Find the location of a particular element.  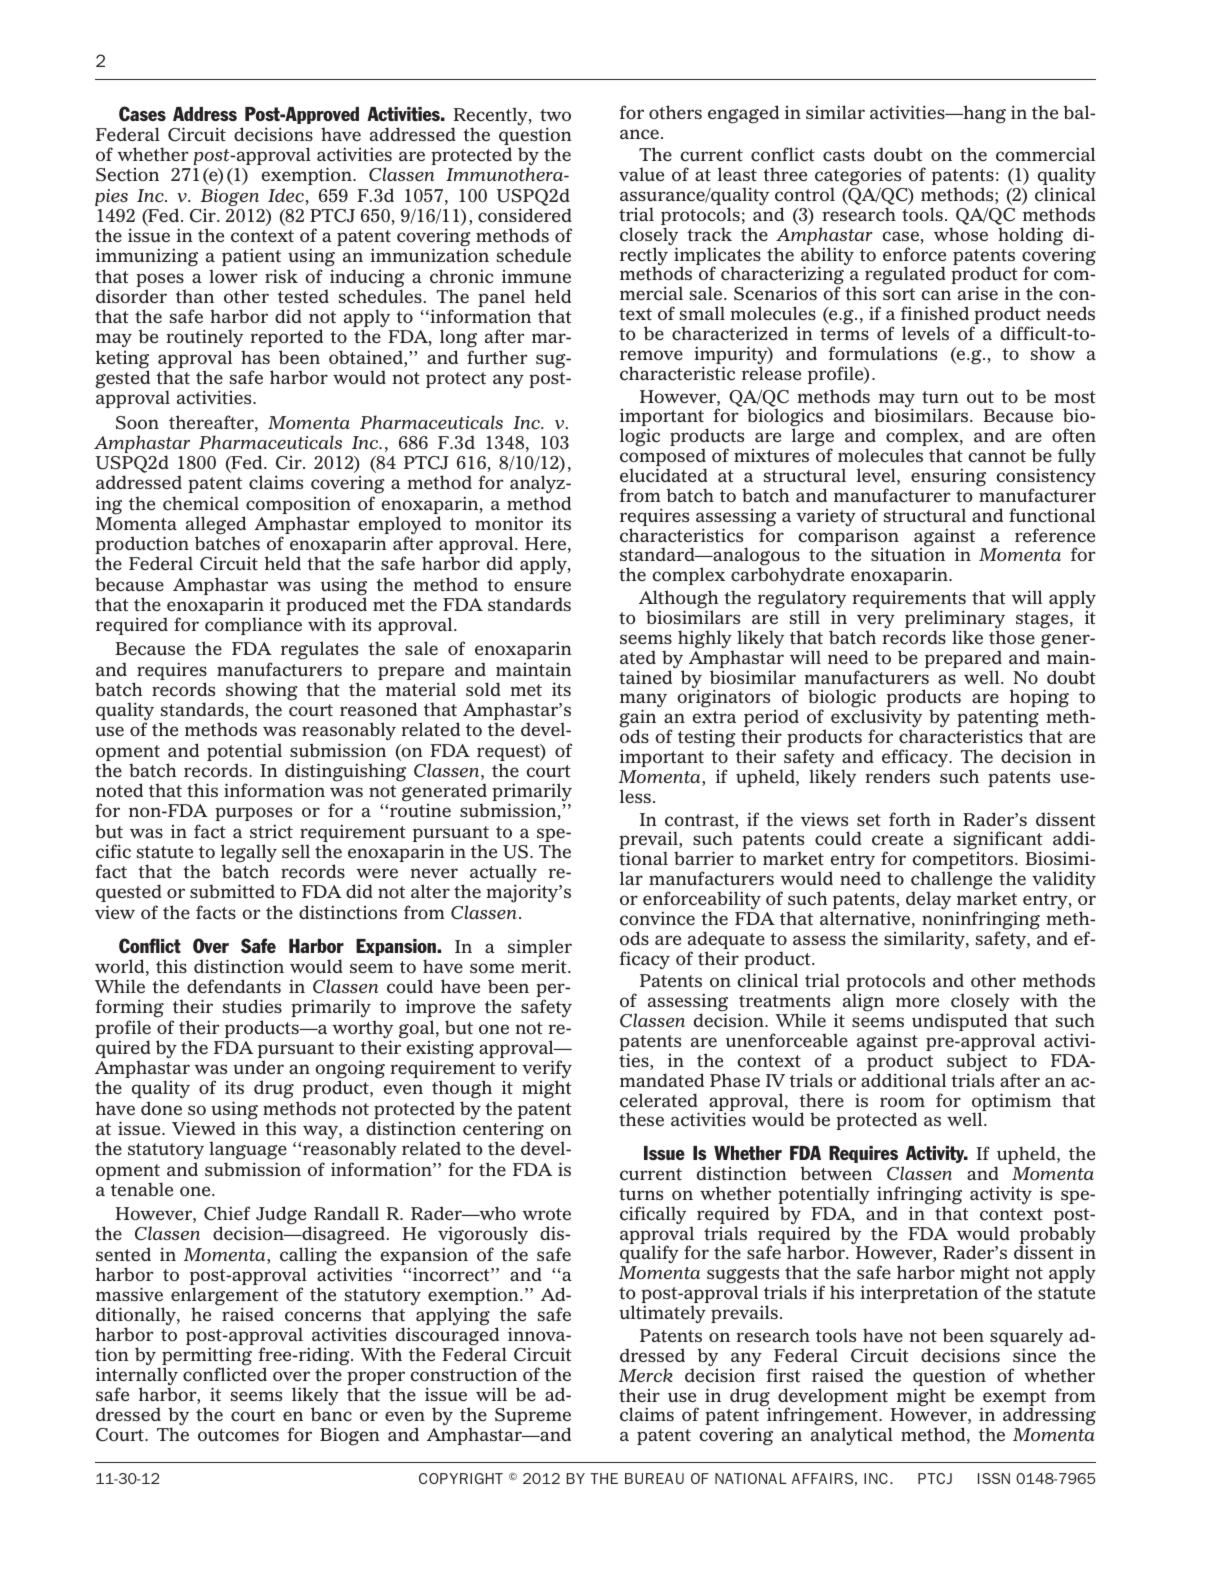

ensure is located at coordinates (542, 586).
